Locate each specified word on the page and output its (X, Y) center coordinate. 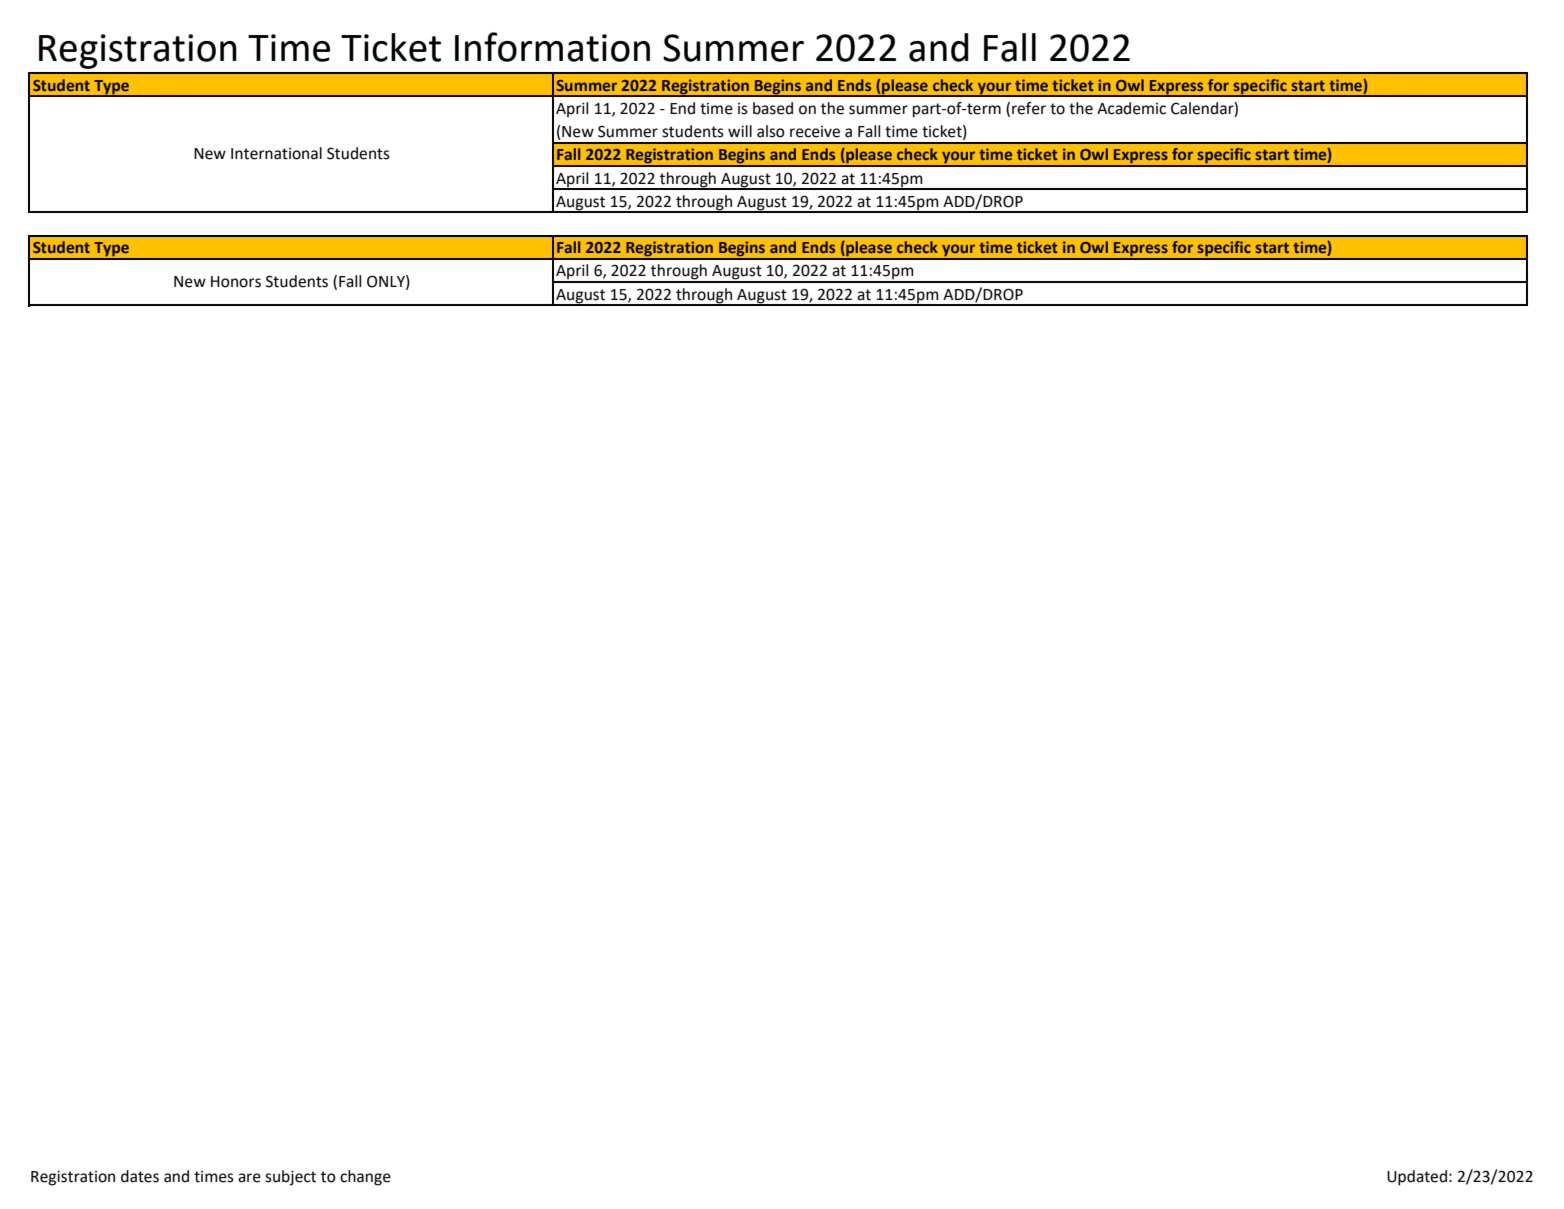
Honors (236, 282)
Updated (1417, 1178)
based (773, 108)
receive (815, 132)
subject (290, 1178)
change (365, 1178)
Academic (1131, 108)
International (276, 153)
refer (1029, 108)
